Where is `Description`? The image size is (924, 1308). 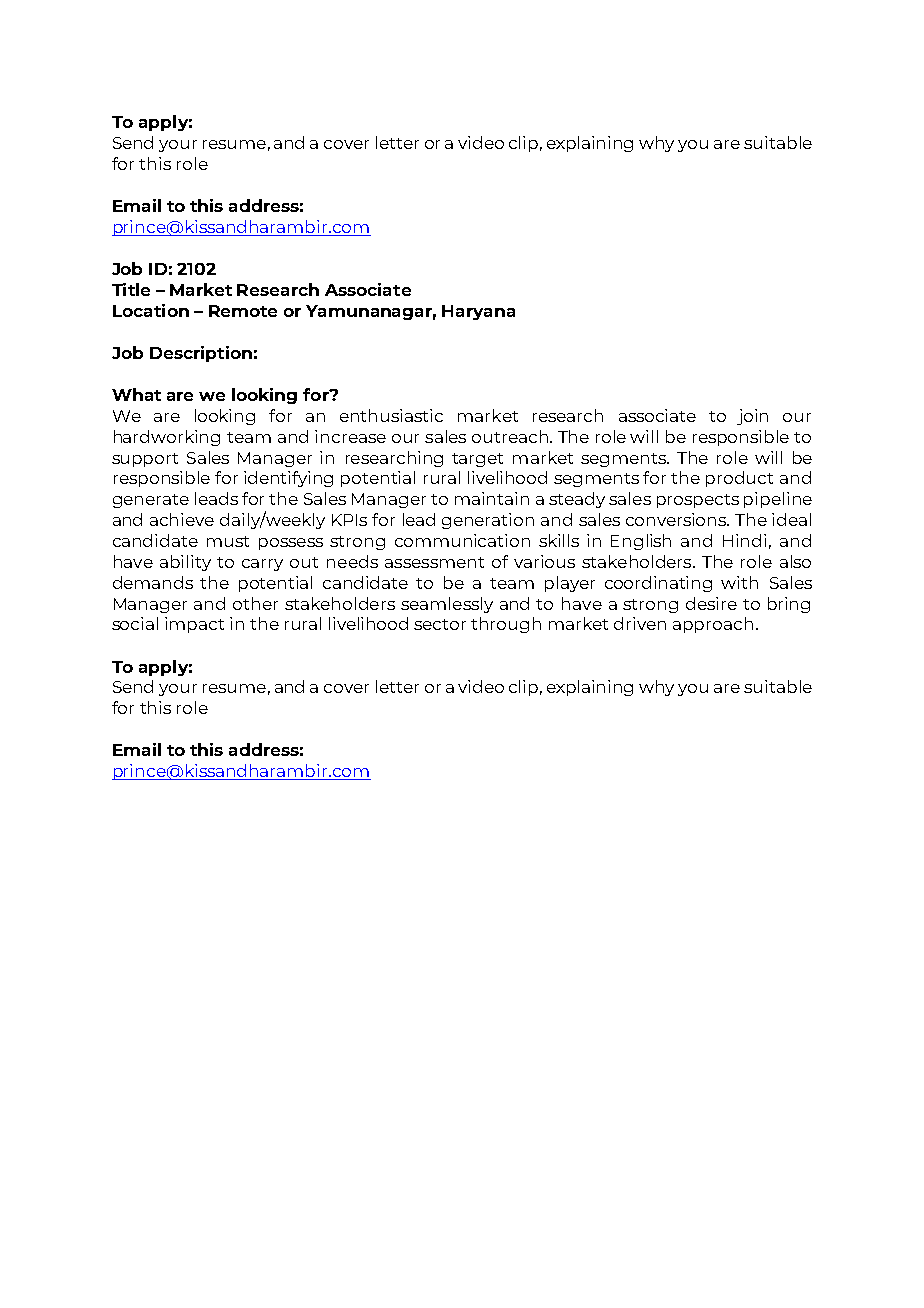 Description is located at coordinates (201, 354).
